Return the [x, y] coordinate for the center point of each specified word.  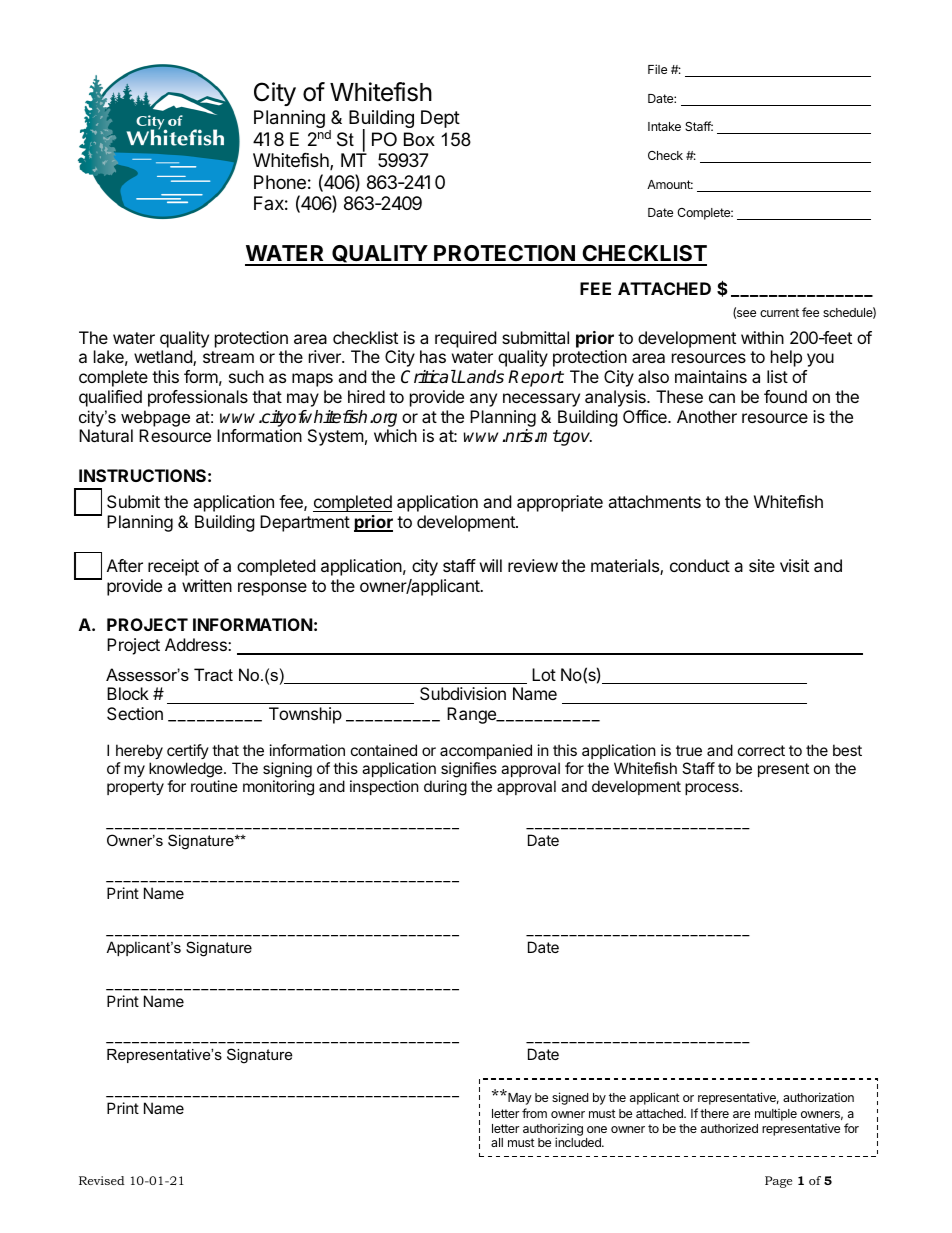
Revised [102, 1180]
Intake [664, 126]
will [491, 565]
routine [214, 786]
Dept [440, 119]
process [713, 789]
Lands [480, 377]
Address [197, 644]
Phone [280, 182]
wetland [164, 358]
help [786, 358]
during [445, 788]
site [762, 565]
